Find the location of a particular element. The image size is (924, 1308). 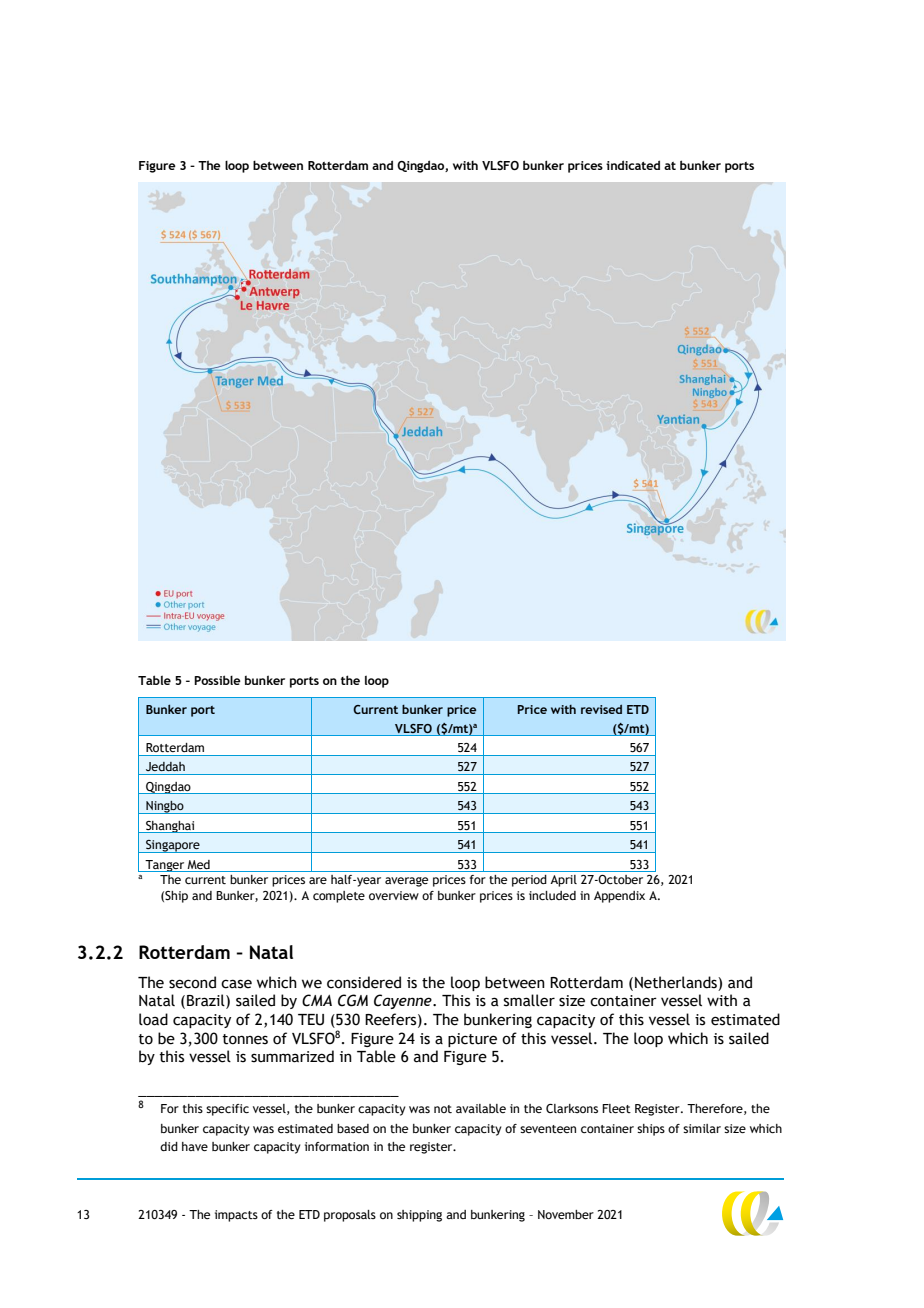

not is located at coordinates (443, 1109).
